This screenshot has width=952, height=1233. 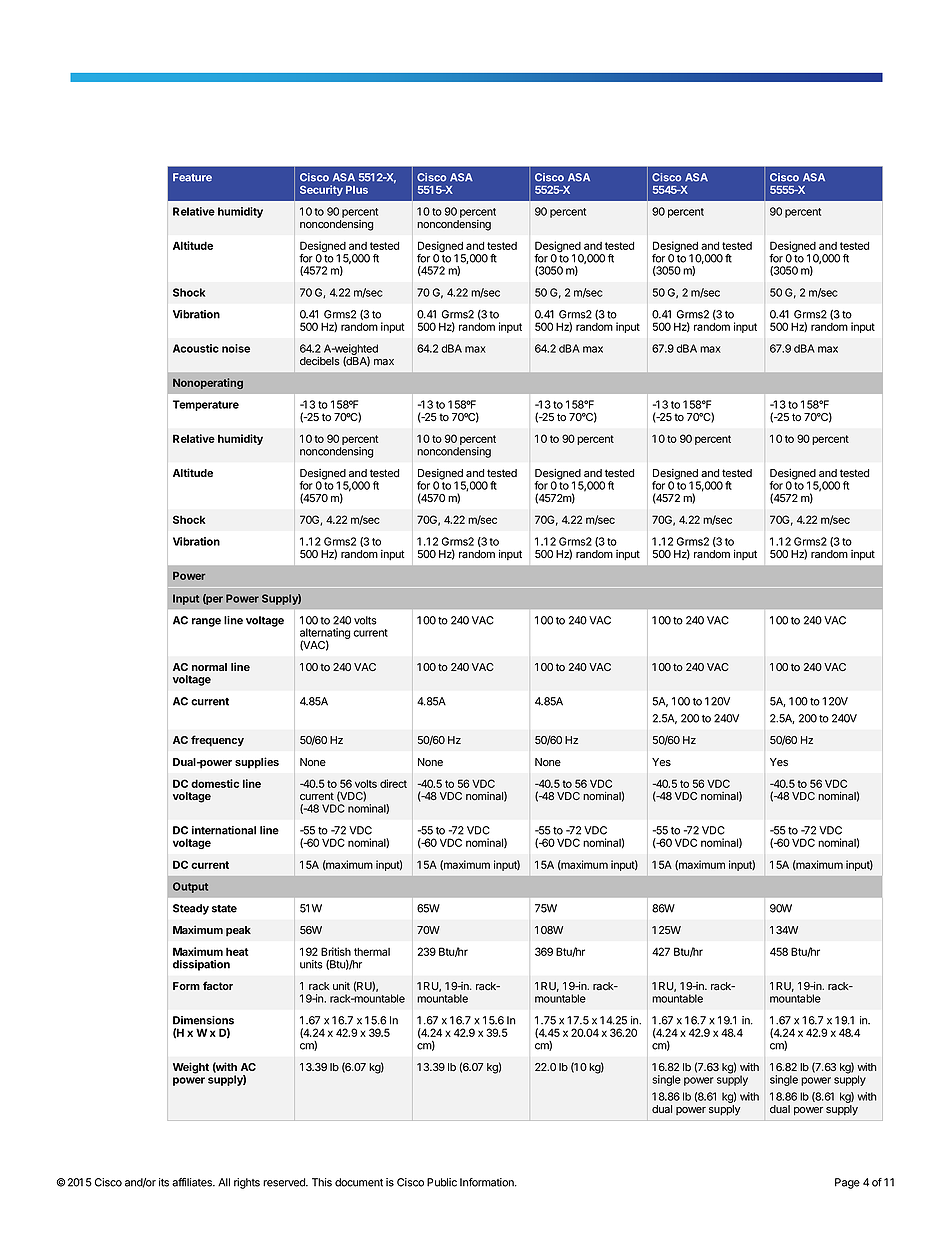 I want to click on noise, so click(x=236, y=348).
